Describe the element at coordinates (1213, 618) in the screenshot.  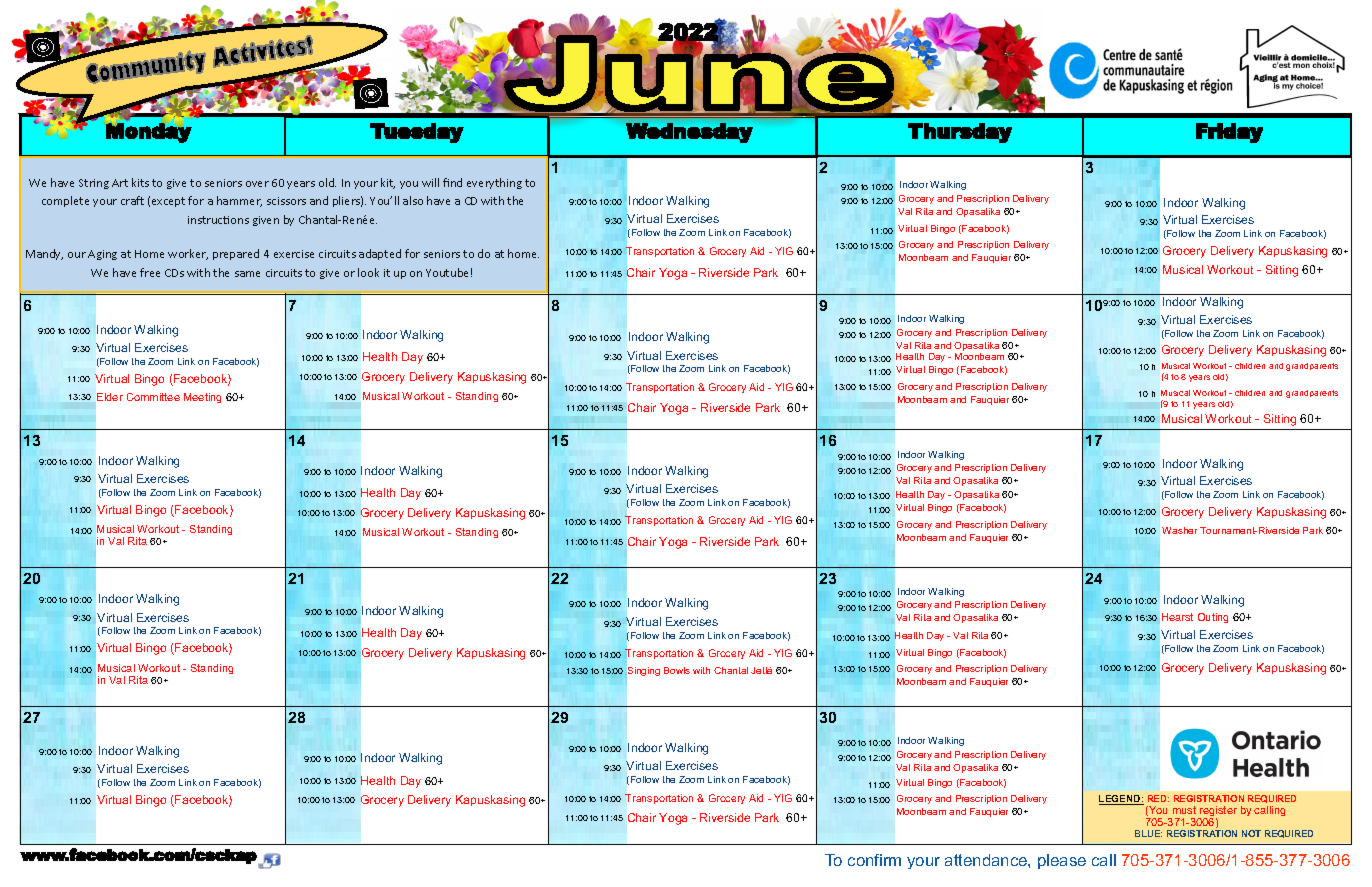
I see `Outing` at that location.
